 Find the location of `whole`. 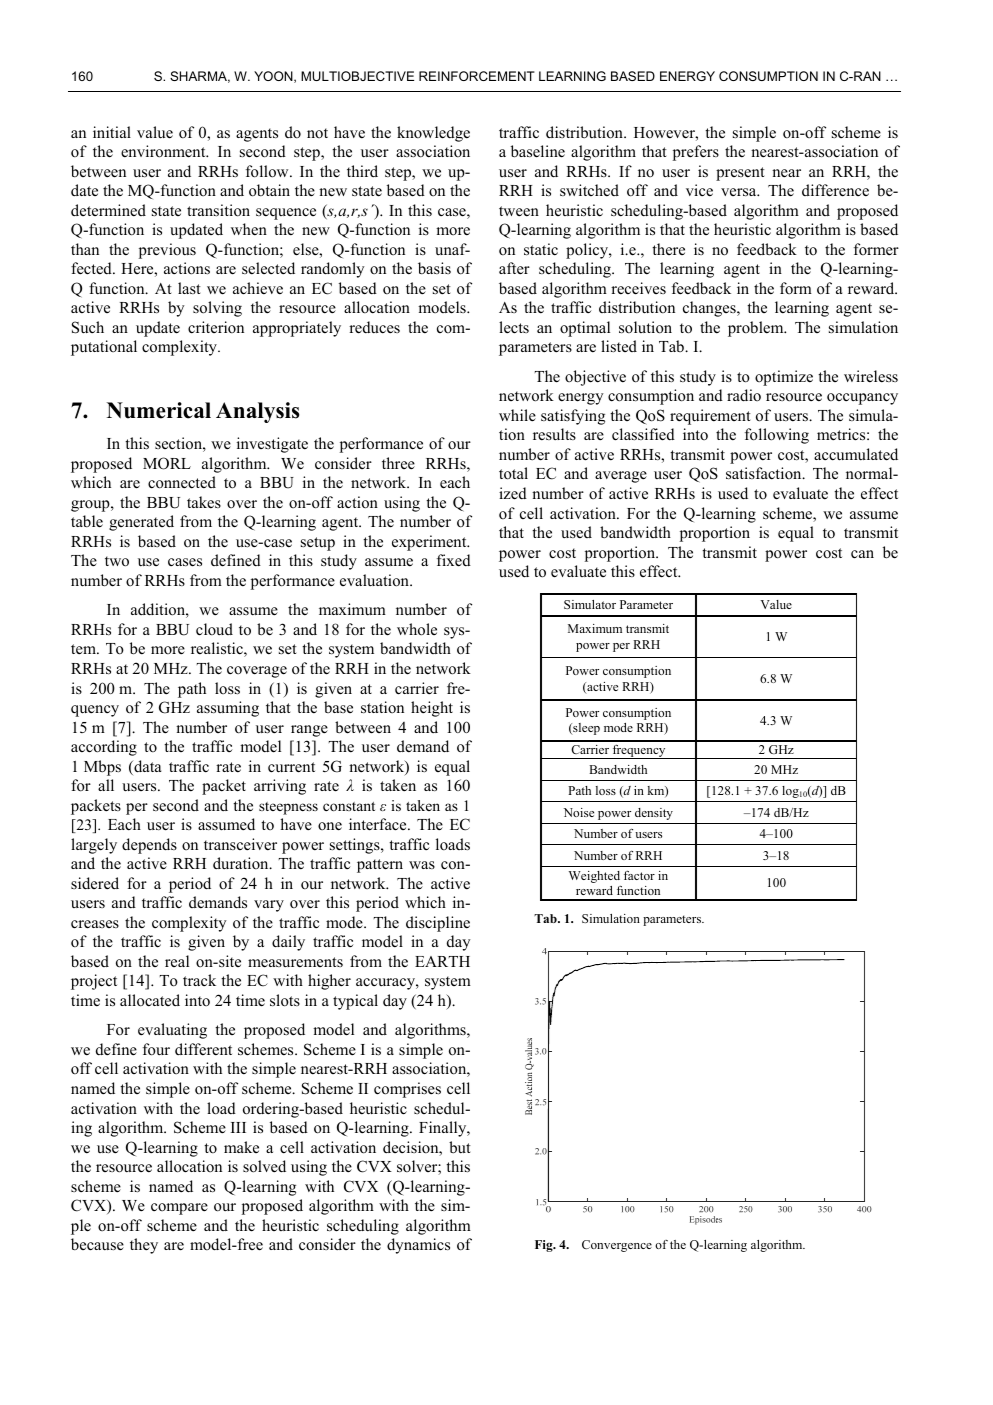

whole is located at coordinates (417, 629).
